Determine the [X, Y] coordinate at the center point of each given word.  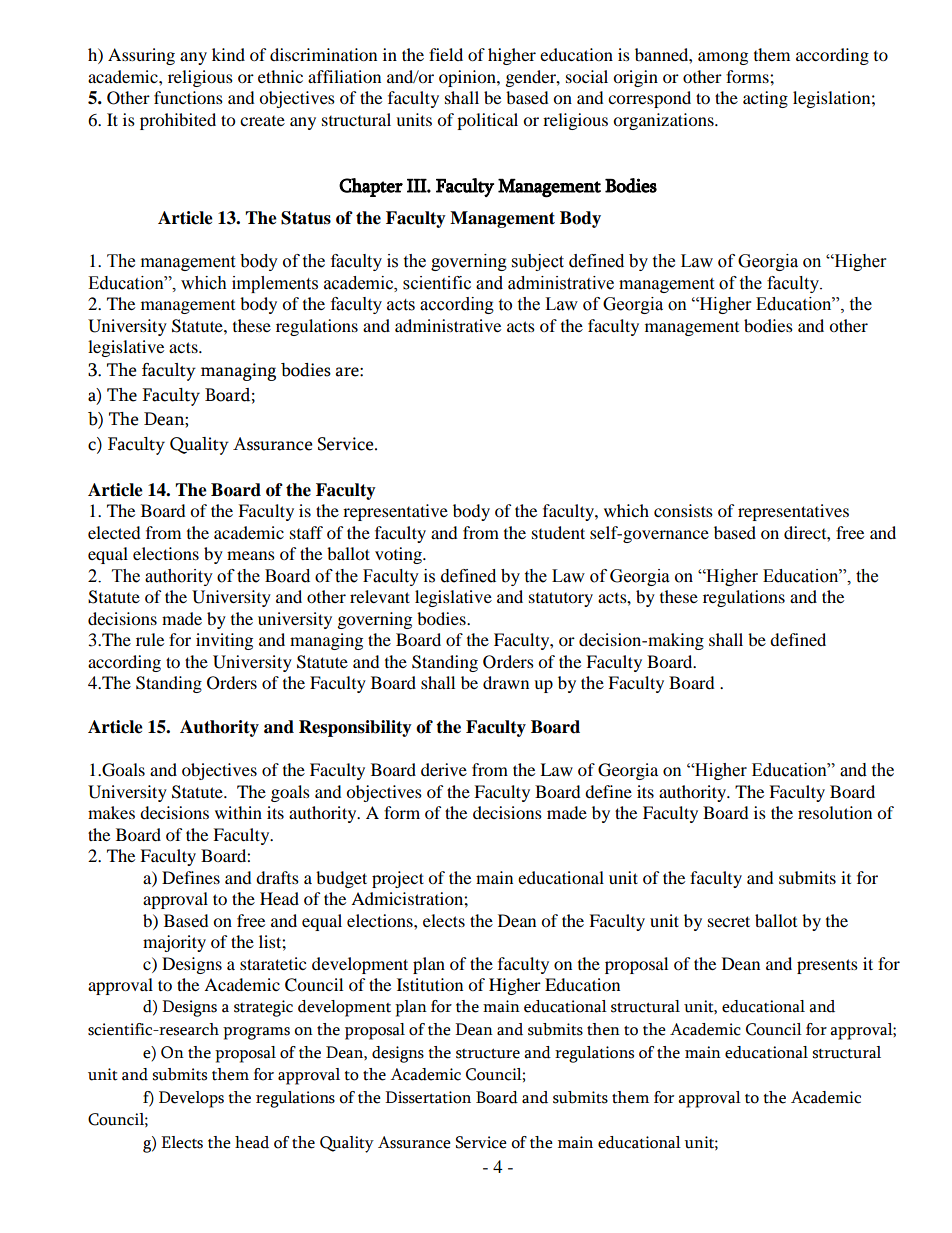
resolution [835, 812]
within [238, 812]
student [558, 532]
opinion [468, 78]
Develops [191, 1099]
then [603, 1029]
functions [188, 97]
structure [488, 1054]
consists [683, 510]
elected [114, 532]
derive [444, 769]
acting [765, 99]
